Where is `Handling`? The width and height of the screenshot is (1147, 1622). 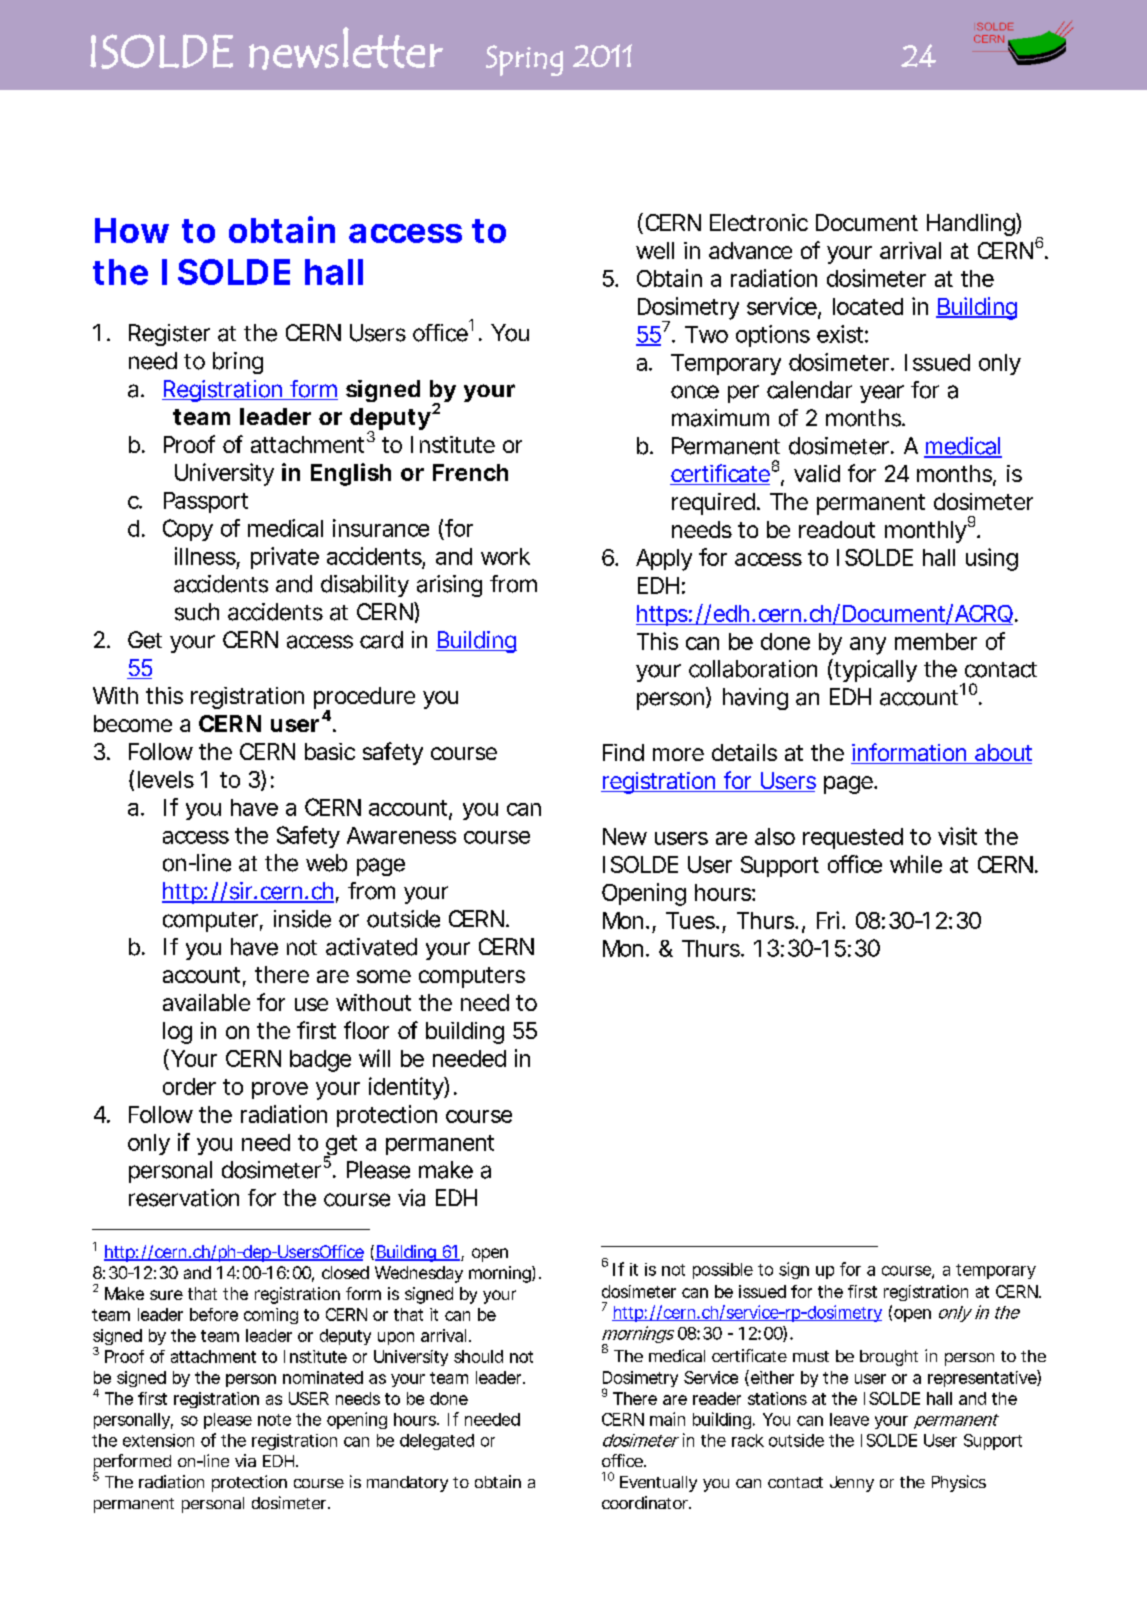
Handling is located at coordinates (972, 224).
